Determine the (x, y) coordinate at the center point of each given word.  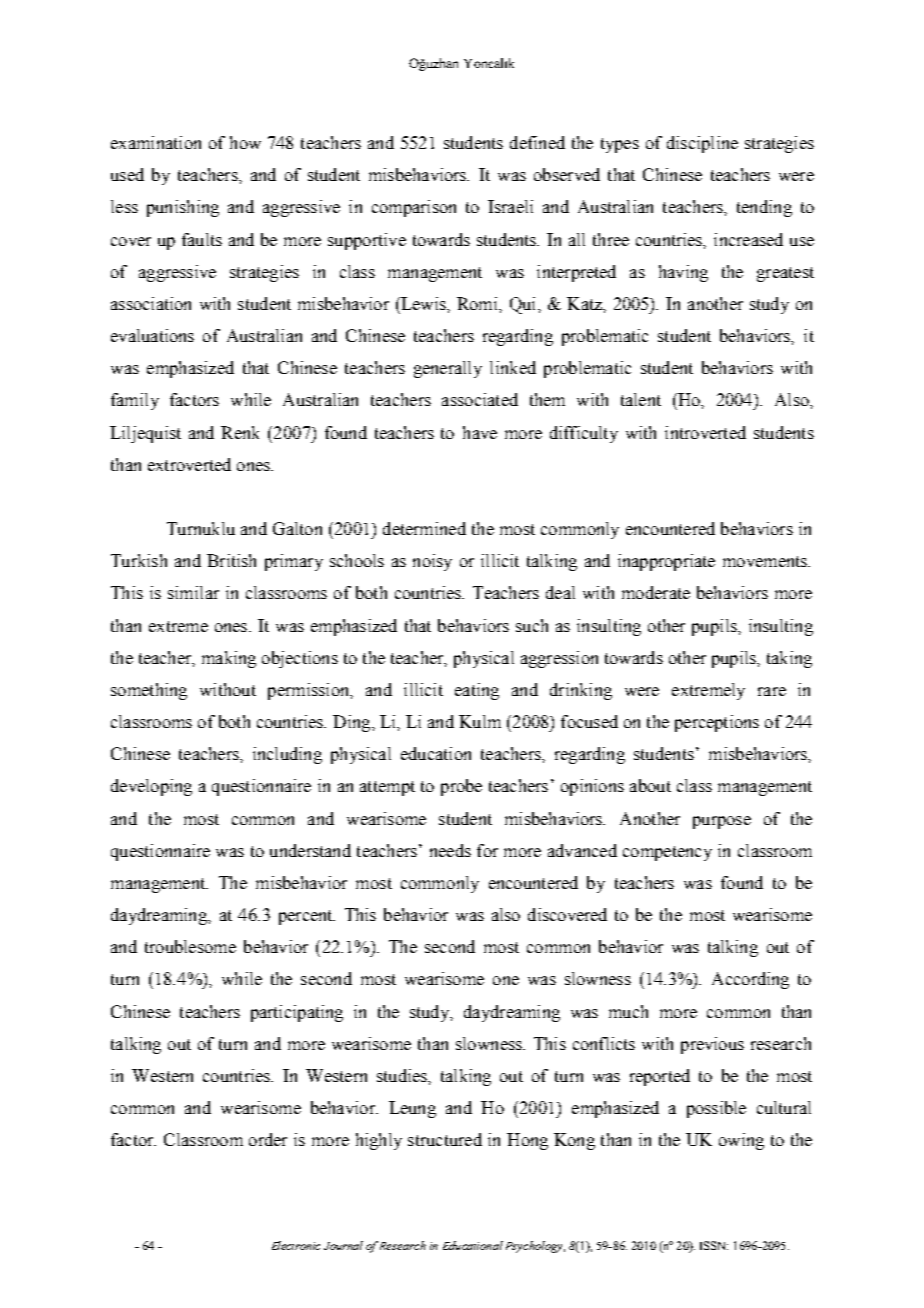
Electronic (296, 1245)
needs (450, 850)
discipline (702, 144)
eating (477, 691)
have (480, 432)
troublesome (190, 946)
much (628, 1011)
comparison (414, 208)
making (229, 659)
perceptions (717, 723)
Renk (240, 432)
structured (445, 1139)
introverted (705, 432)
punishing (183, 208)
